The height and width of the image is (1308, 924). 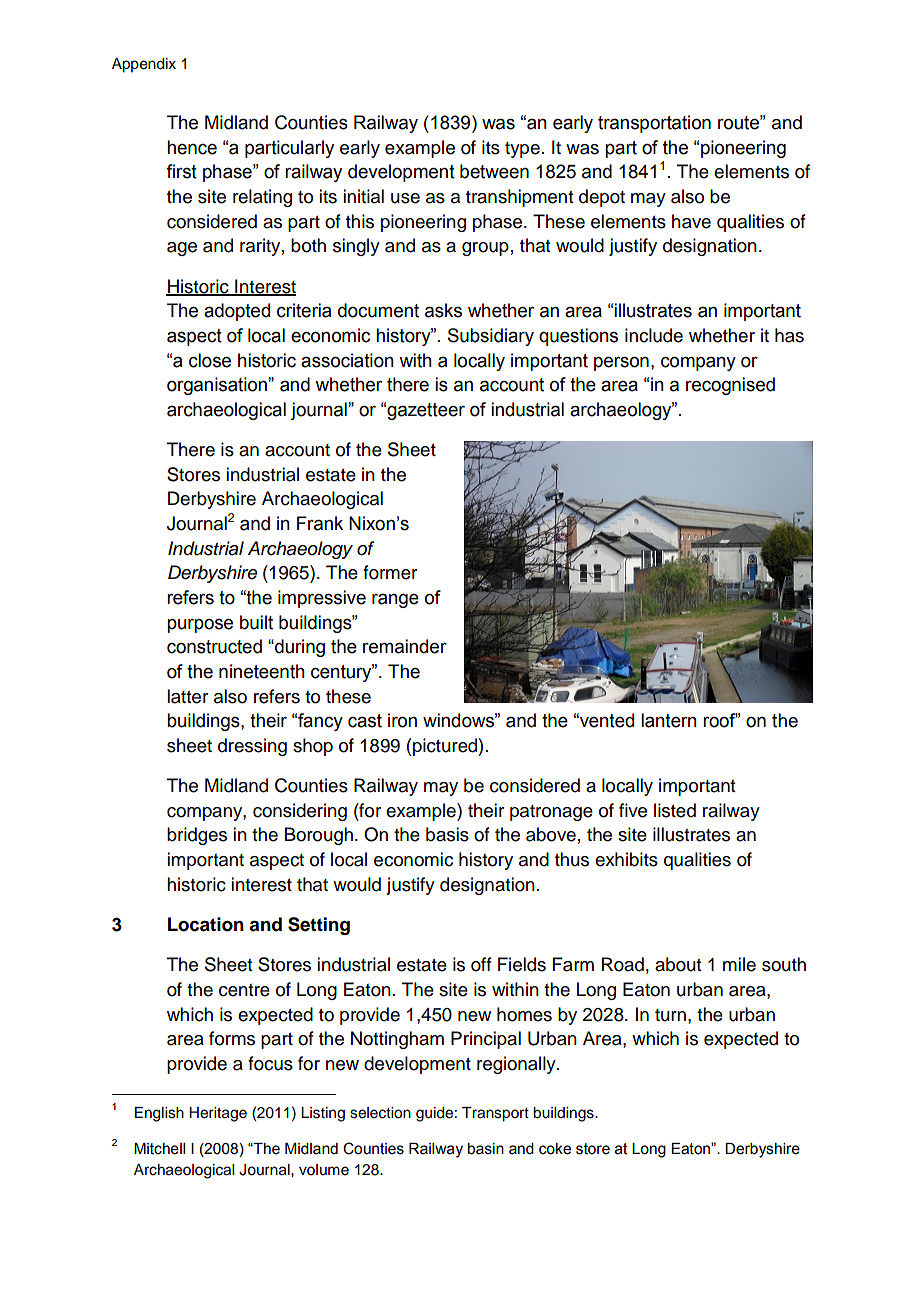 I want to click on basin, so click(x=486, y=1149).
